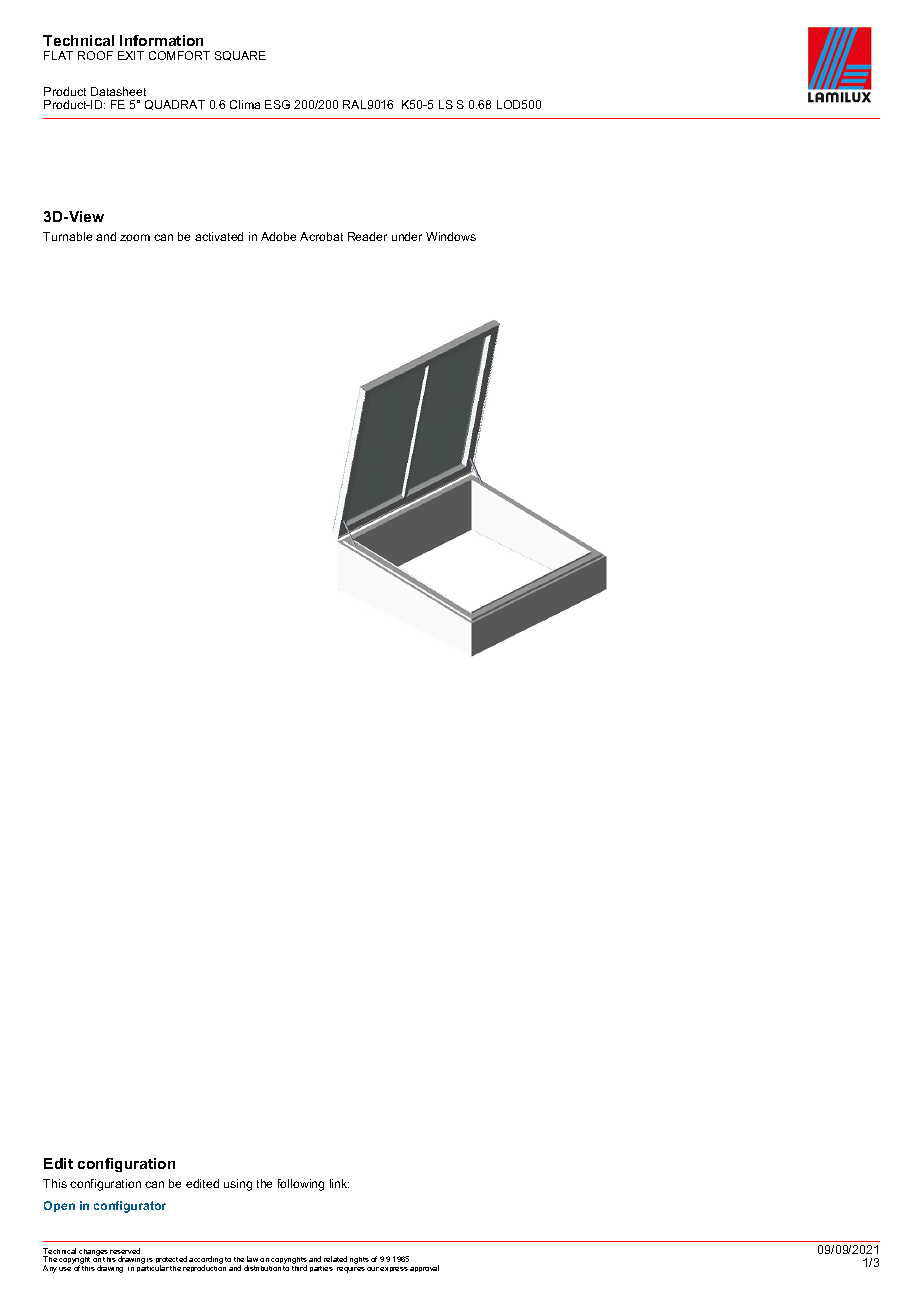 This screenshot has height=1308, width=924. What do you see at coordinates (407, 236) in the screenshot?
I see `under` at bounding box center [407, 236].
